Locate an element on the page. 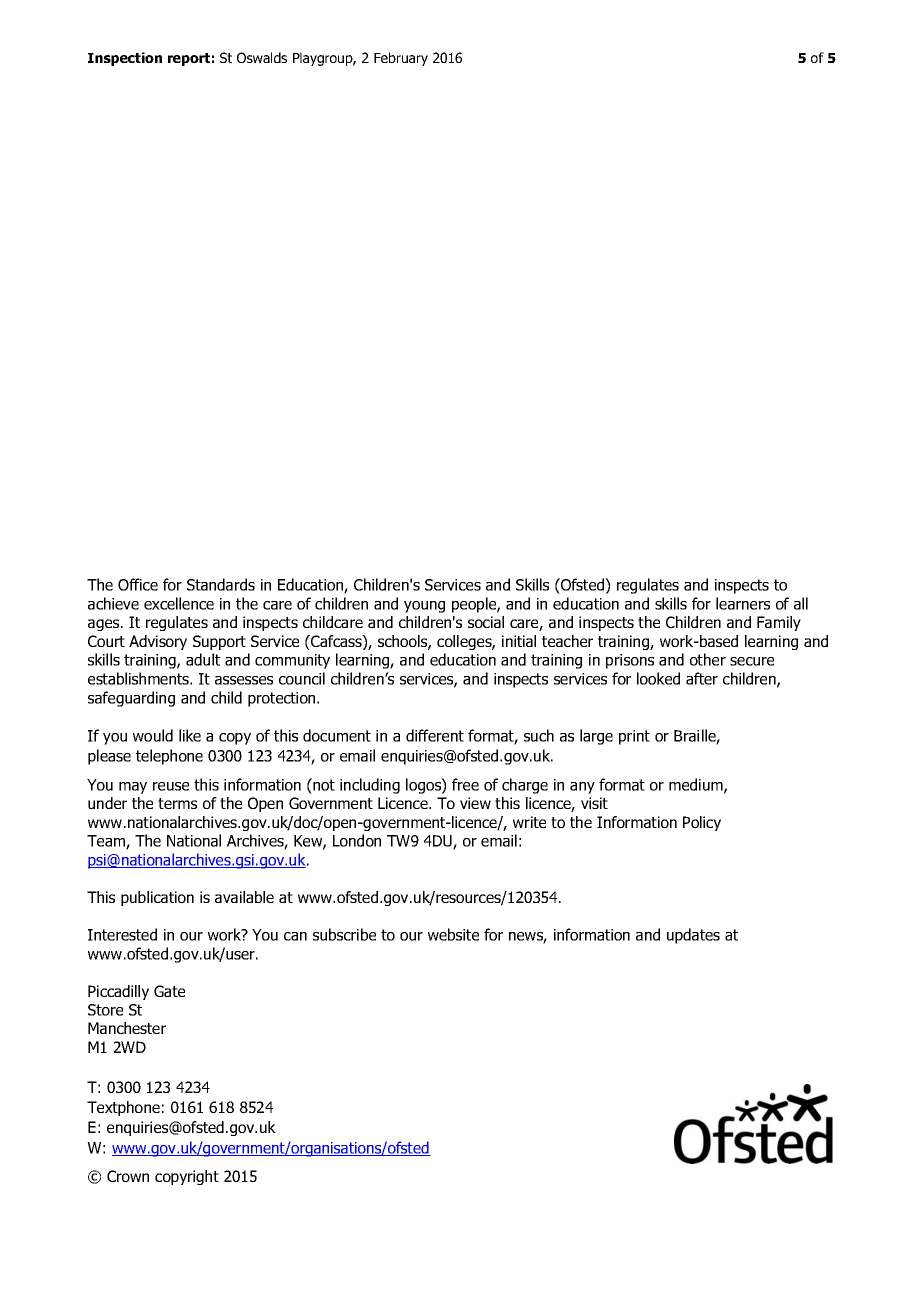  website is located at coordinates (453, 934).
